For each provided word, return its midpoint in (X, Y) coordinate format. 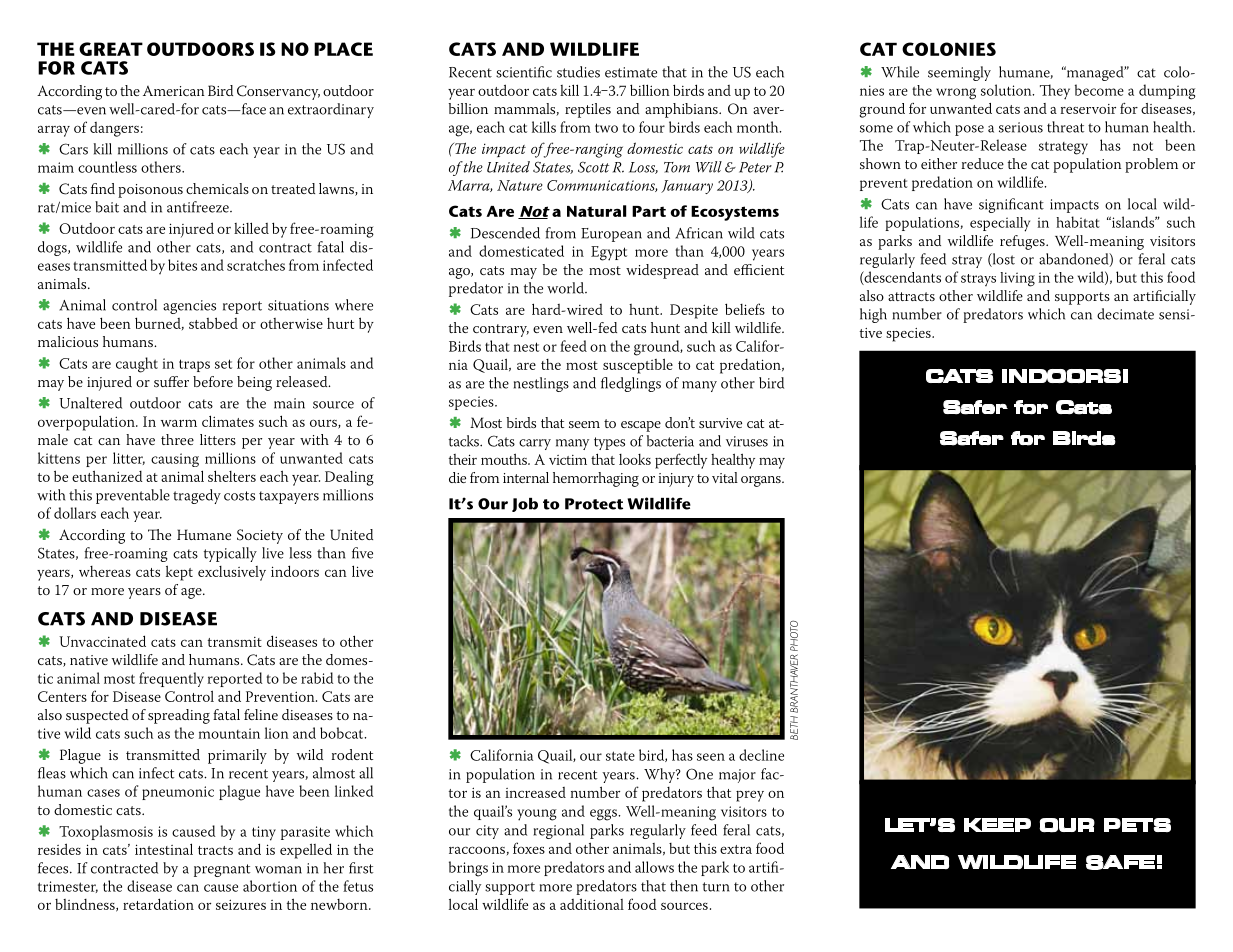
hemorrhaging (596, 479)
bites (182, 265)
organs (762, 481)
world (566, 288)
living (1017, 279)
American (174, 91)
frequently (171, 679)
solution (1007, 90)
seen (711, 757)
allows (654, 867)
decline (761, 755)
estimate (631, 72)
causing (175, 460)
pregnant (222, 870)
